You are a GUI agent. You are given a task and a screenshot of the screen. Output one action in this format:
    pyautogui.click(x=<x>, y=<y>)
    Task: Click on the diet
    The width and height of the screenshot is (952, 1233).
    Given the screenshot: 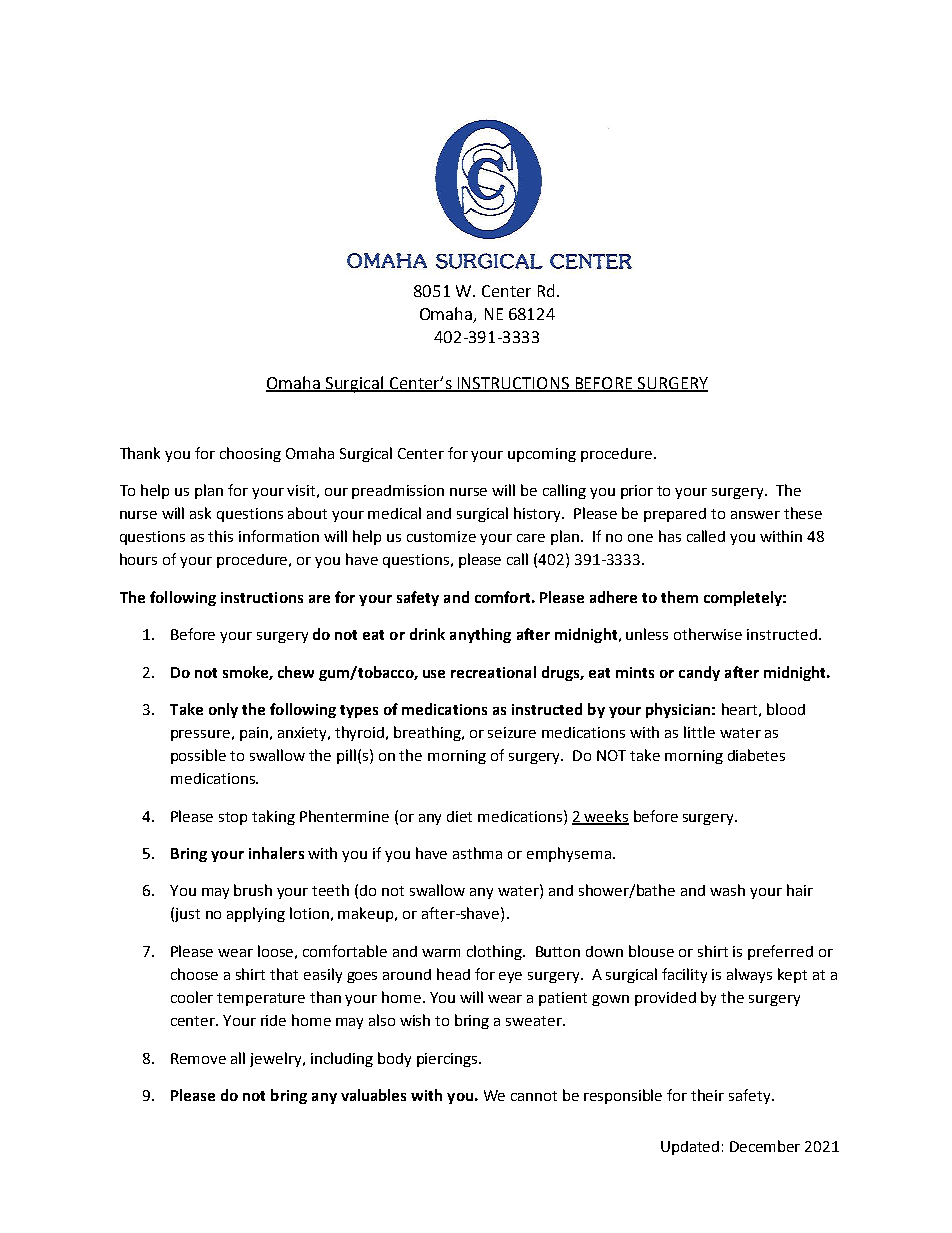 What is the action you would take?
    pyautogui.click(x=459, y=816)
